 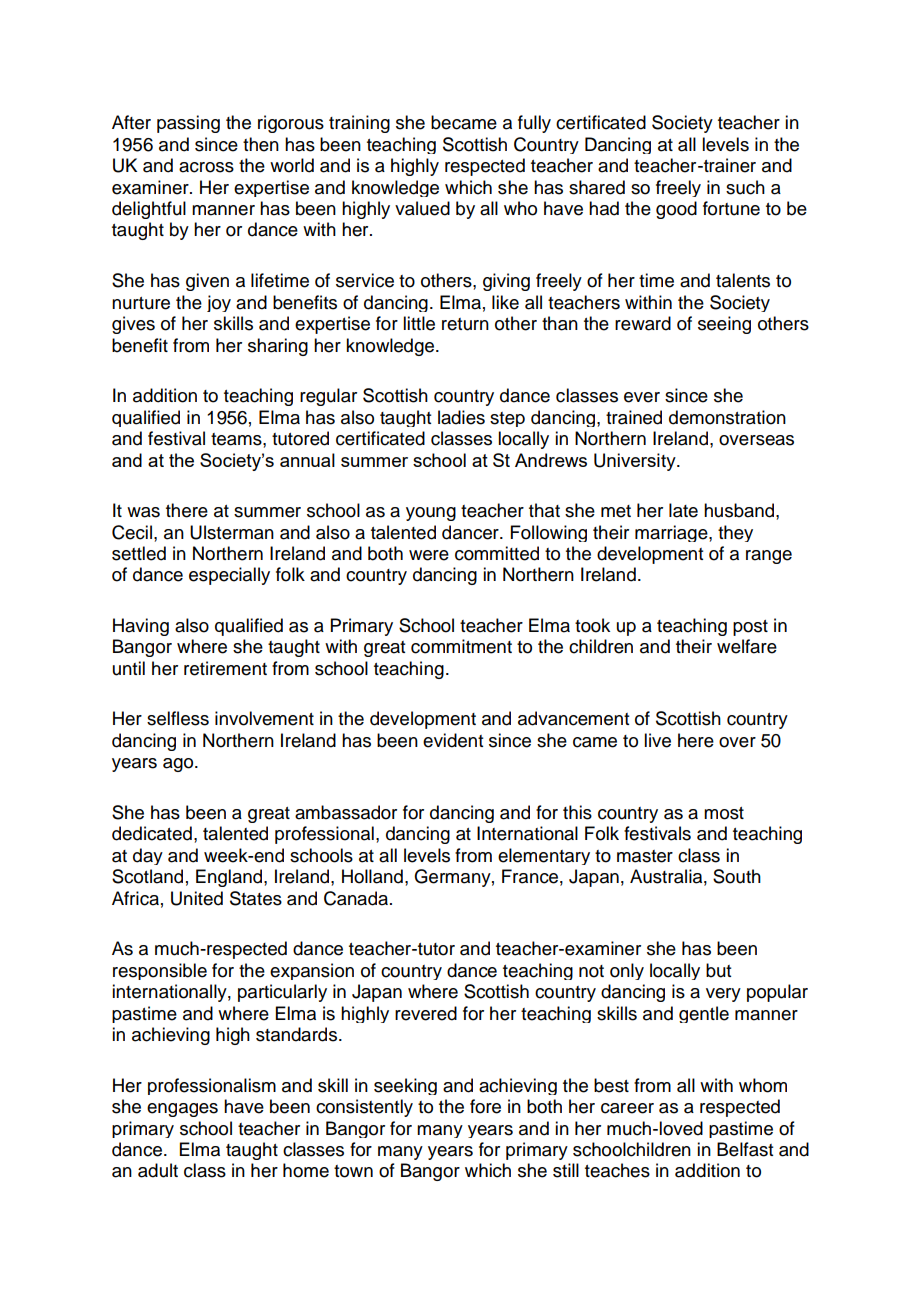 I want to click on commitment, so click(x=461, y=646).
